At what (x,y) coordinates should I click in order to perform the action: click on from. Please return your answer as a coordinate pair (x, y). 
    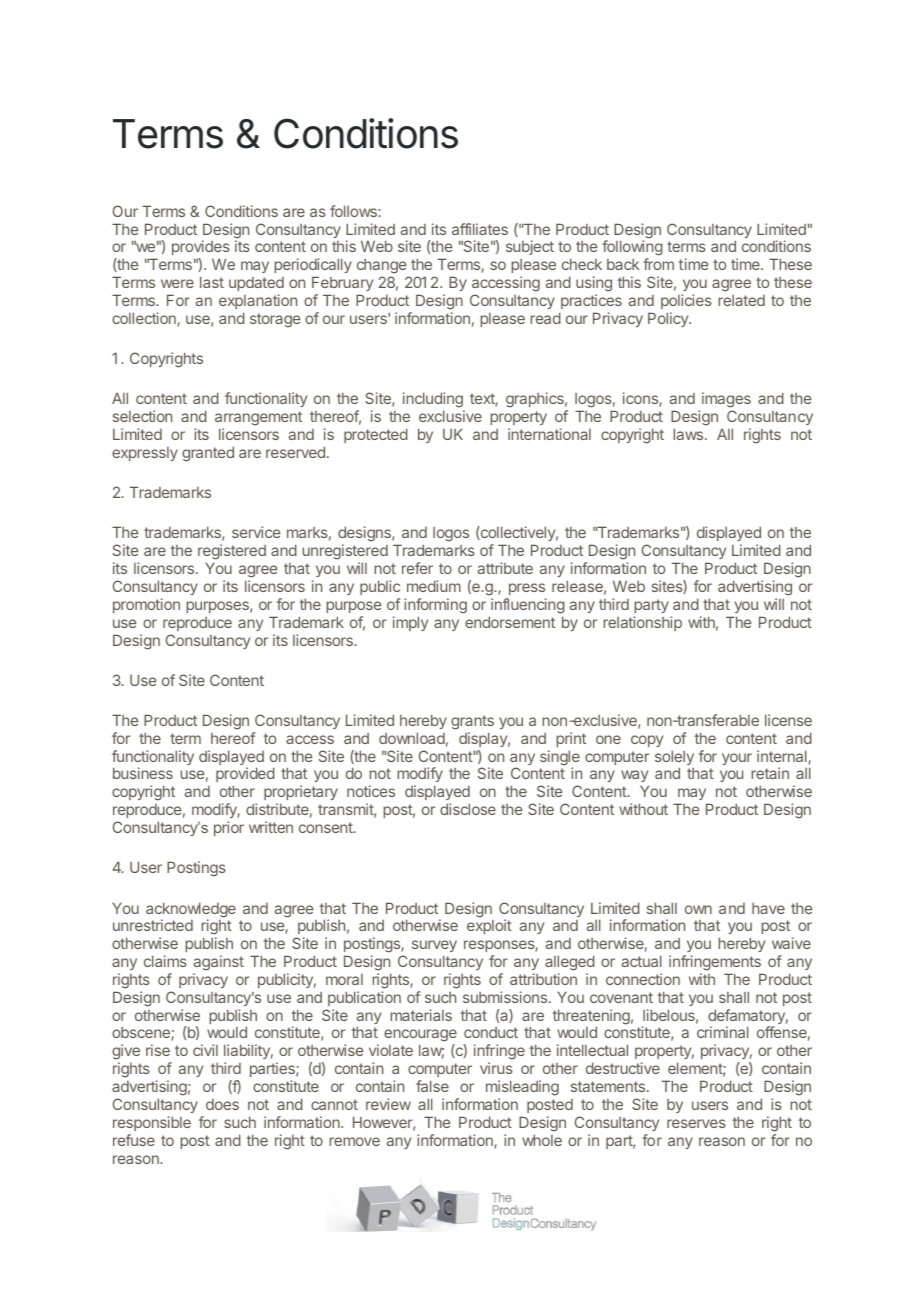
    Looking at the image, I should click on (658, 264).
